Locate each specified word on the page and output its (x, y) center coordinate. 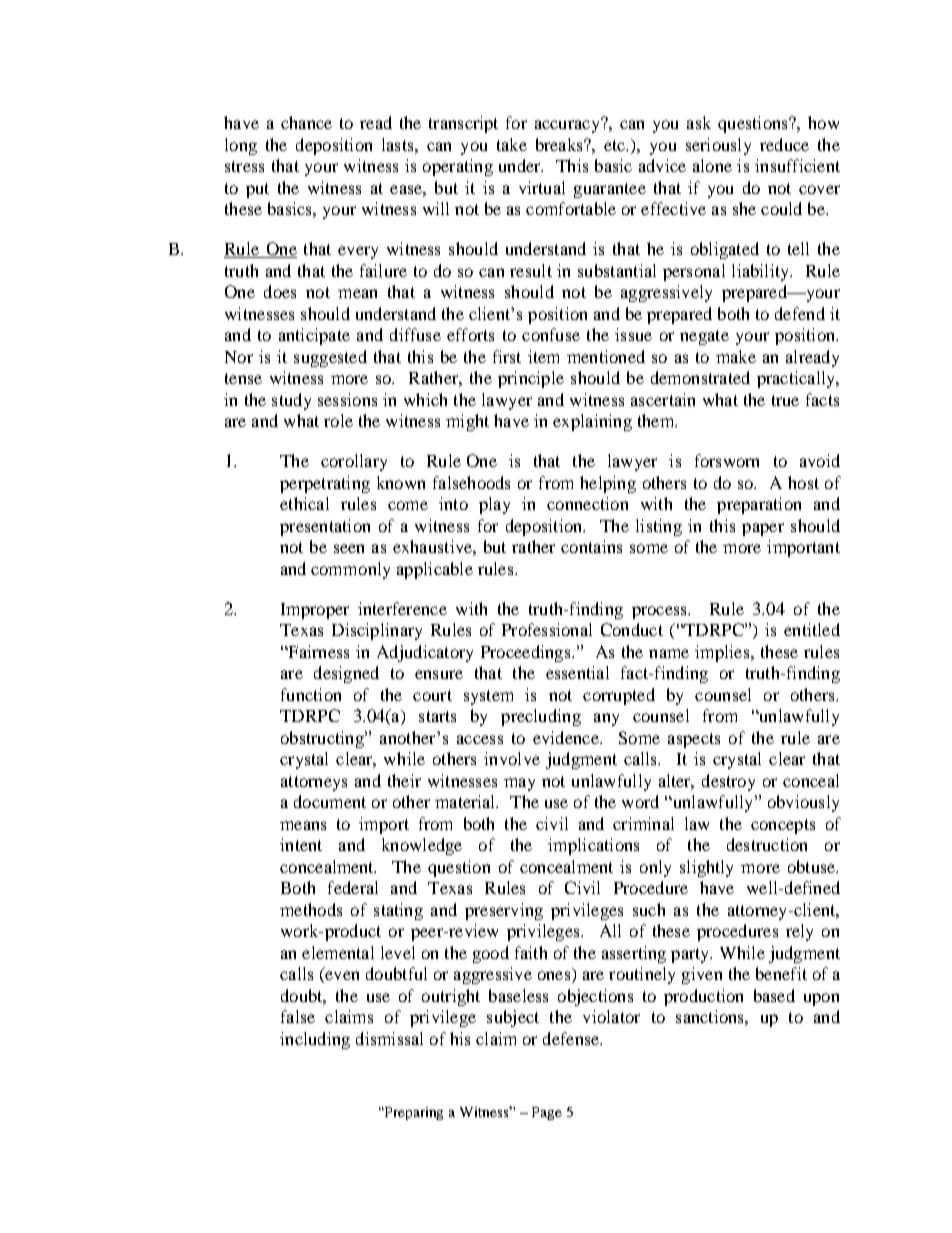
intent (301, 844)
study (291, 401)
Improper (315, 611)
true (785, 400)
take (512, 144)
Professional (547, 629)
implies (723, 653)
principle (531, 379)
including (315, 1040)
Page (547, 1113)
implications (593, 846)
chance (306, 122)
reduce (784, 144)
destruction (767, 844)
